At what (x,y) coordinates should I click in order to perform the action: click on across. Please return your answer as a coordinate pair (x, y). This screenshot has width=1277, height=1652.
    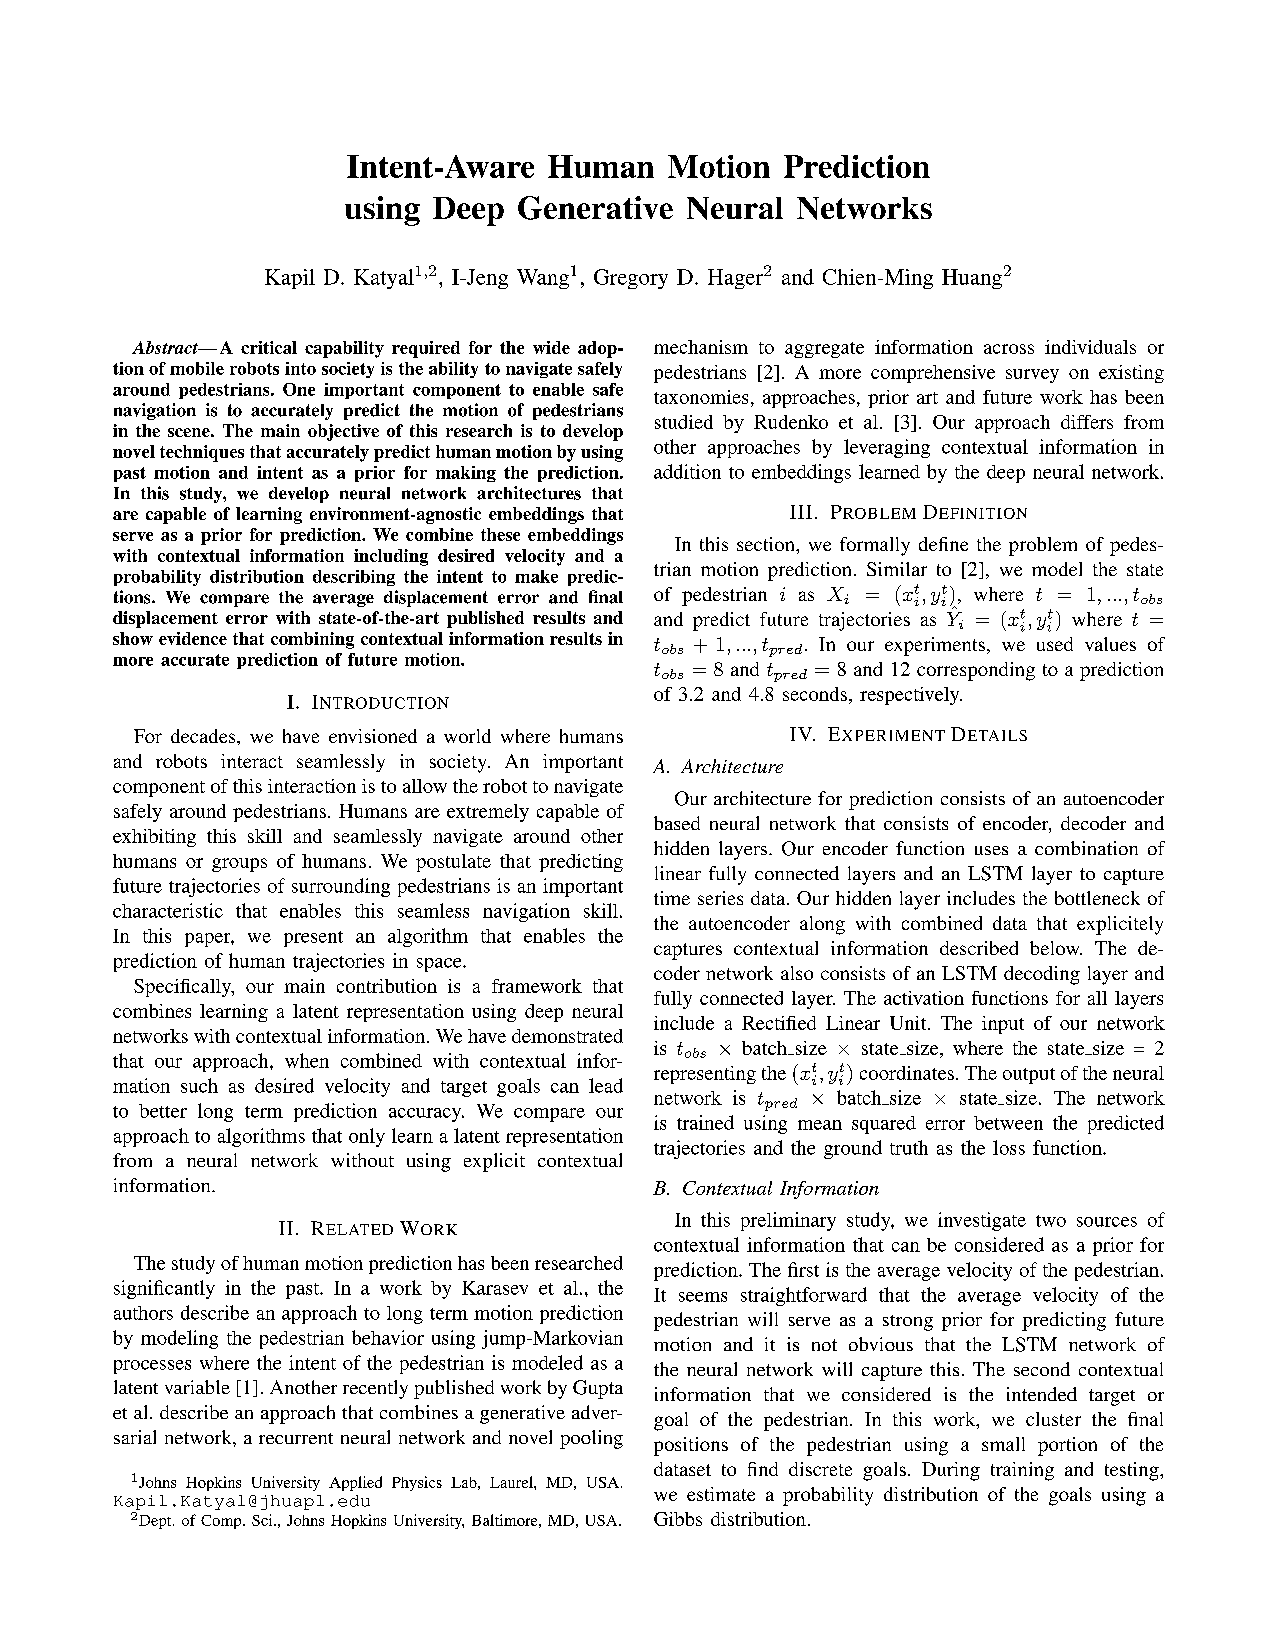
    Looking at the image, I should click on (1009, 349).
